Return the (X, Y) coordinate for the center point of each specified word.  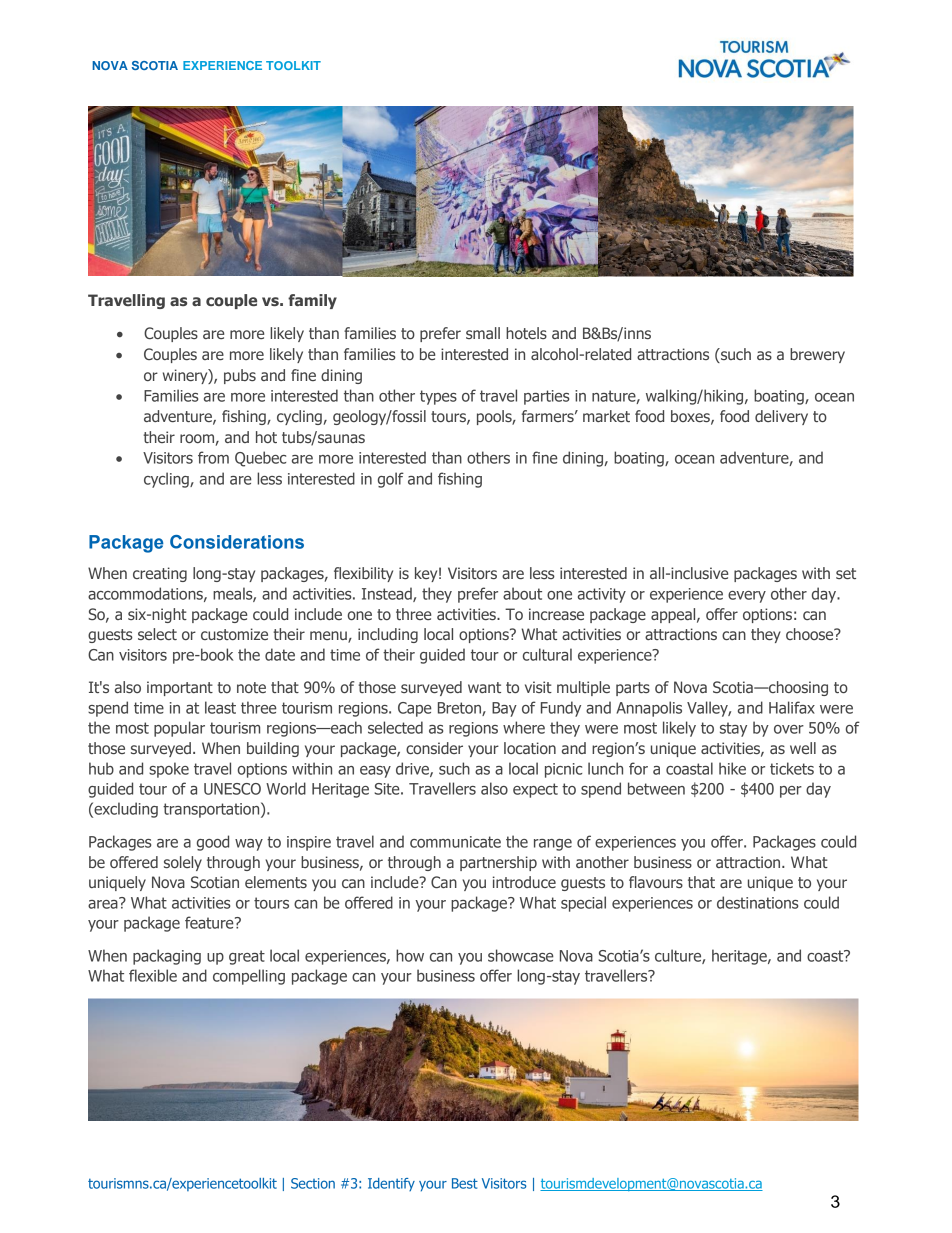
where (524, 727)
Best (465, 1183)
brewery (817, 355)
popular (179, 729)
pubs (240, 376)
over (789, 729)
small (483, 333)
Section (313, 1183)
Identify (391, 1184)
